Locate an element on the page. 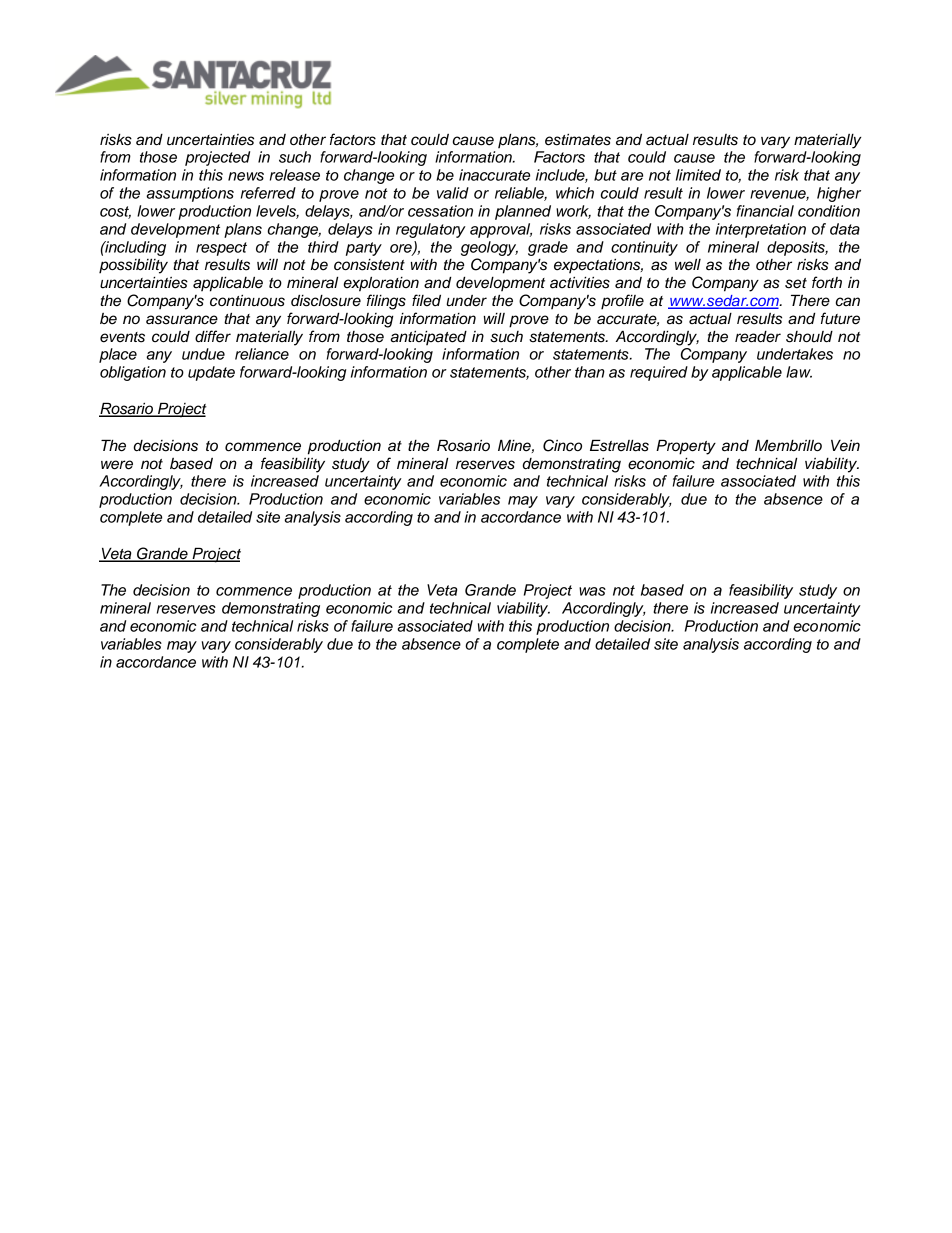 The image size is (952, 1233). limited is located at coordinates (698, 175).
